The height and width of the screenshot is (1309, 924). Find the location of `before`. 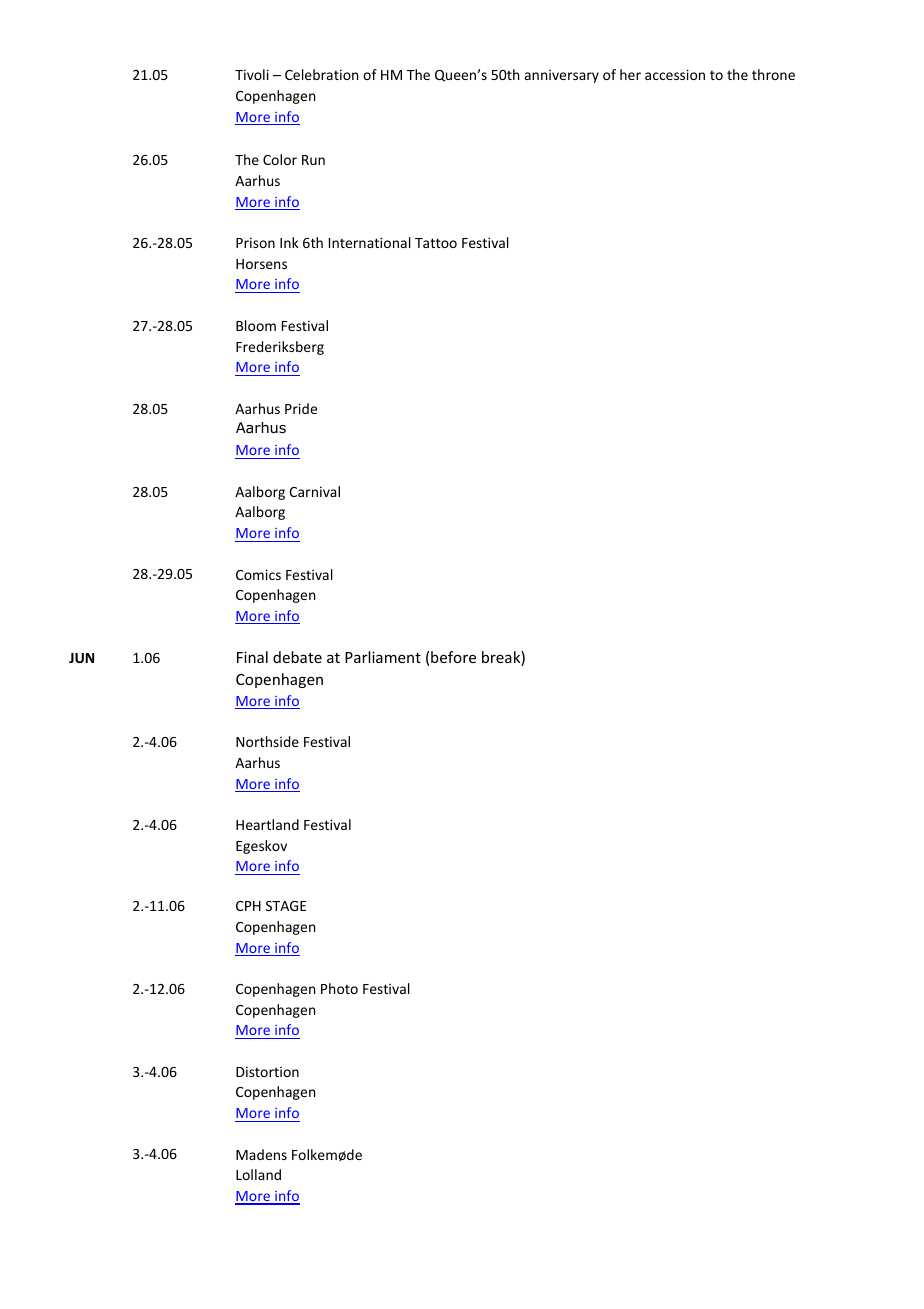

before is located at coordinates (453, 657).
